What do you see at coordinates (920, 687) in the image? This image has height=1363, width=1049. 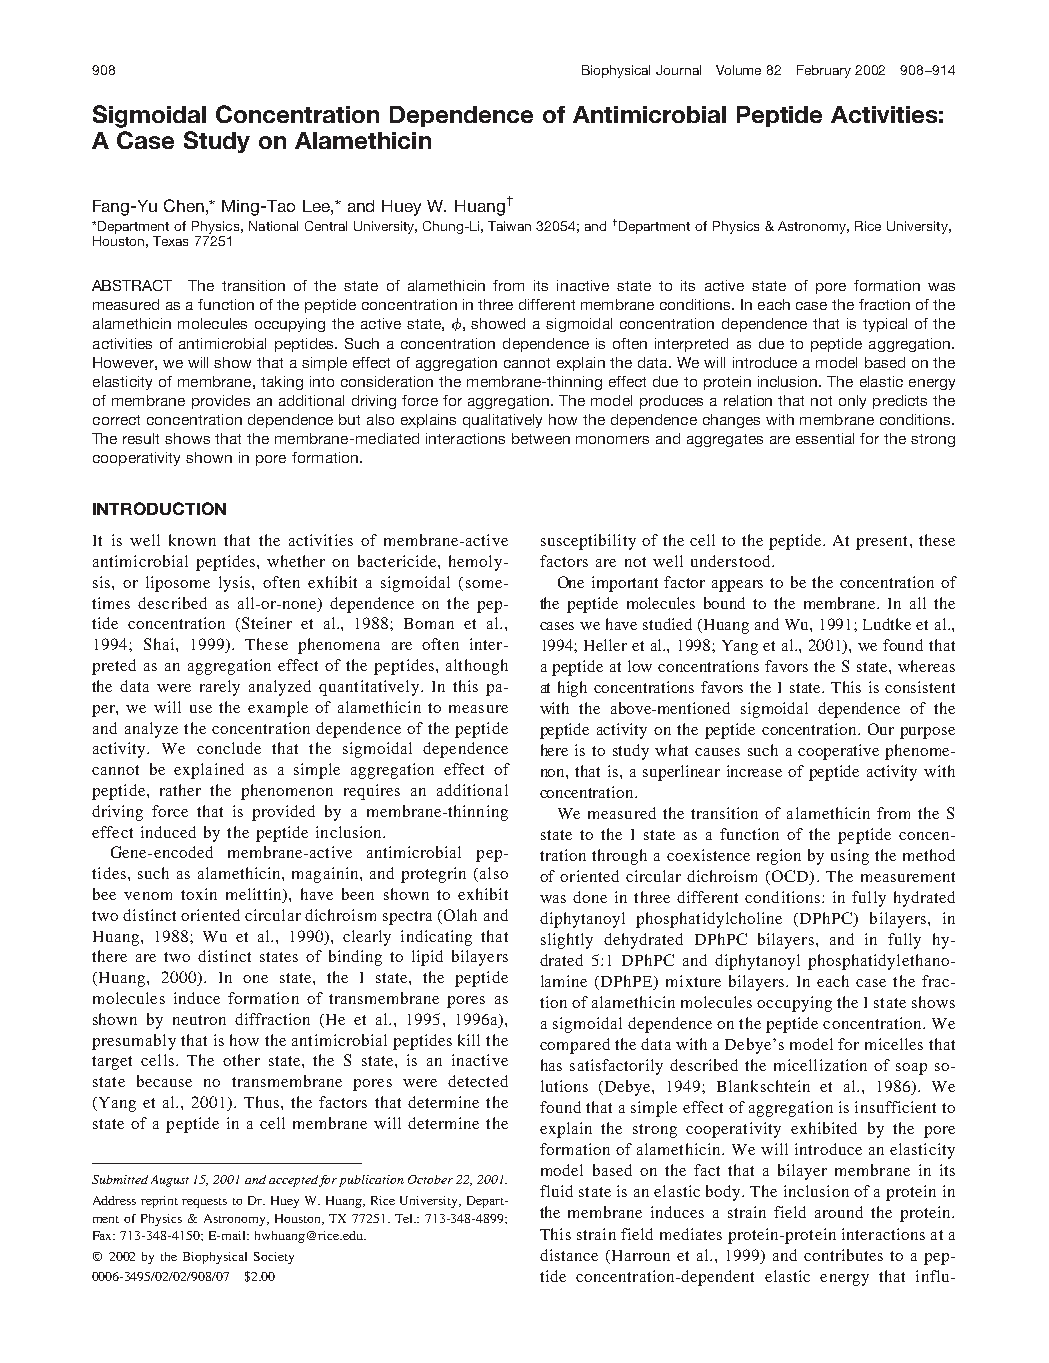 I see `consistent` at bounding box center [920, 687].
